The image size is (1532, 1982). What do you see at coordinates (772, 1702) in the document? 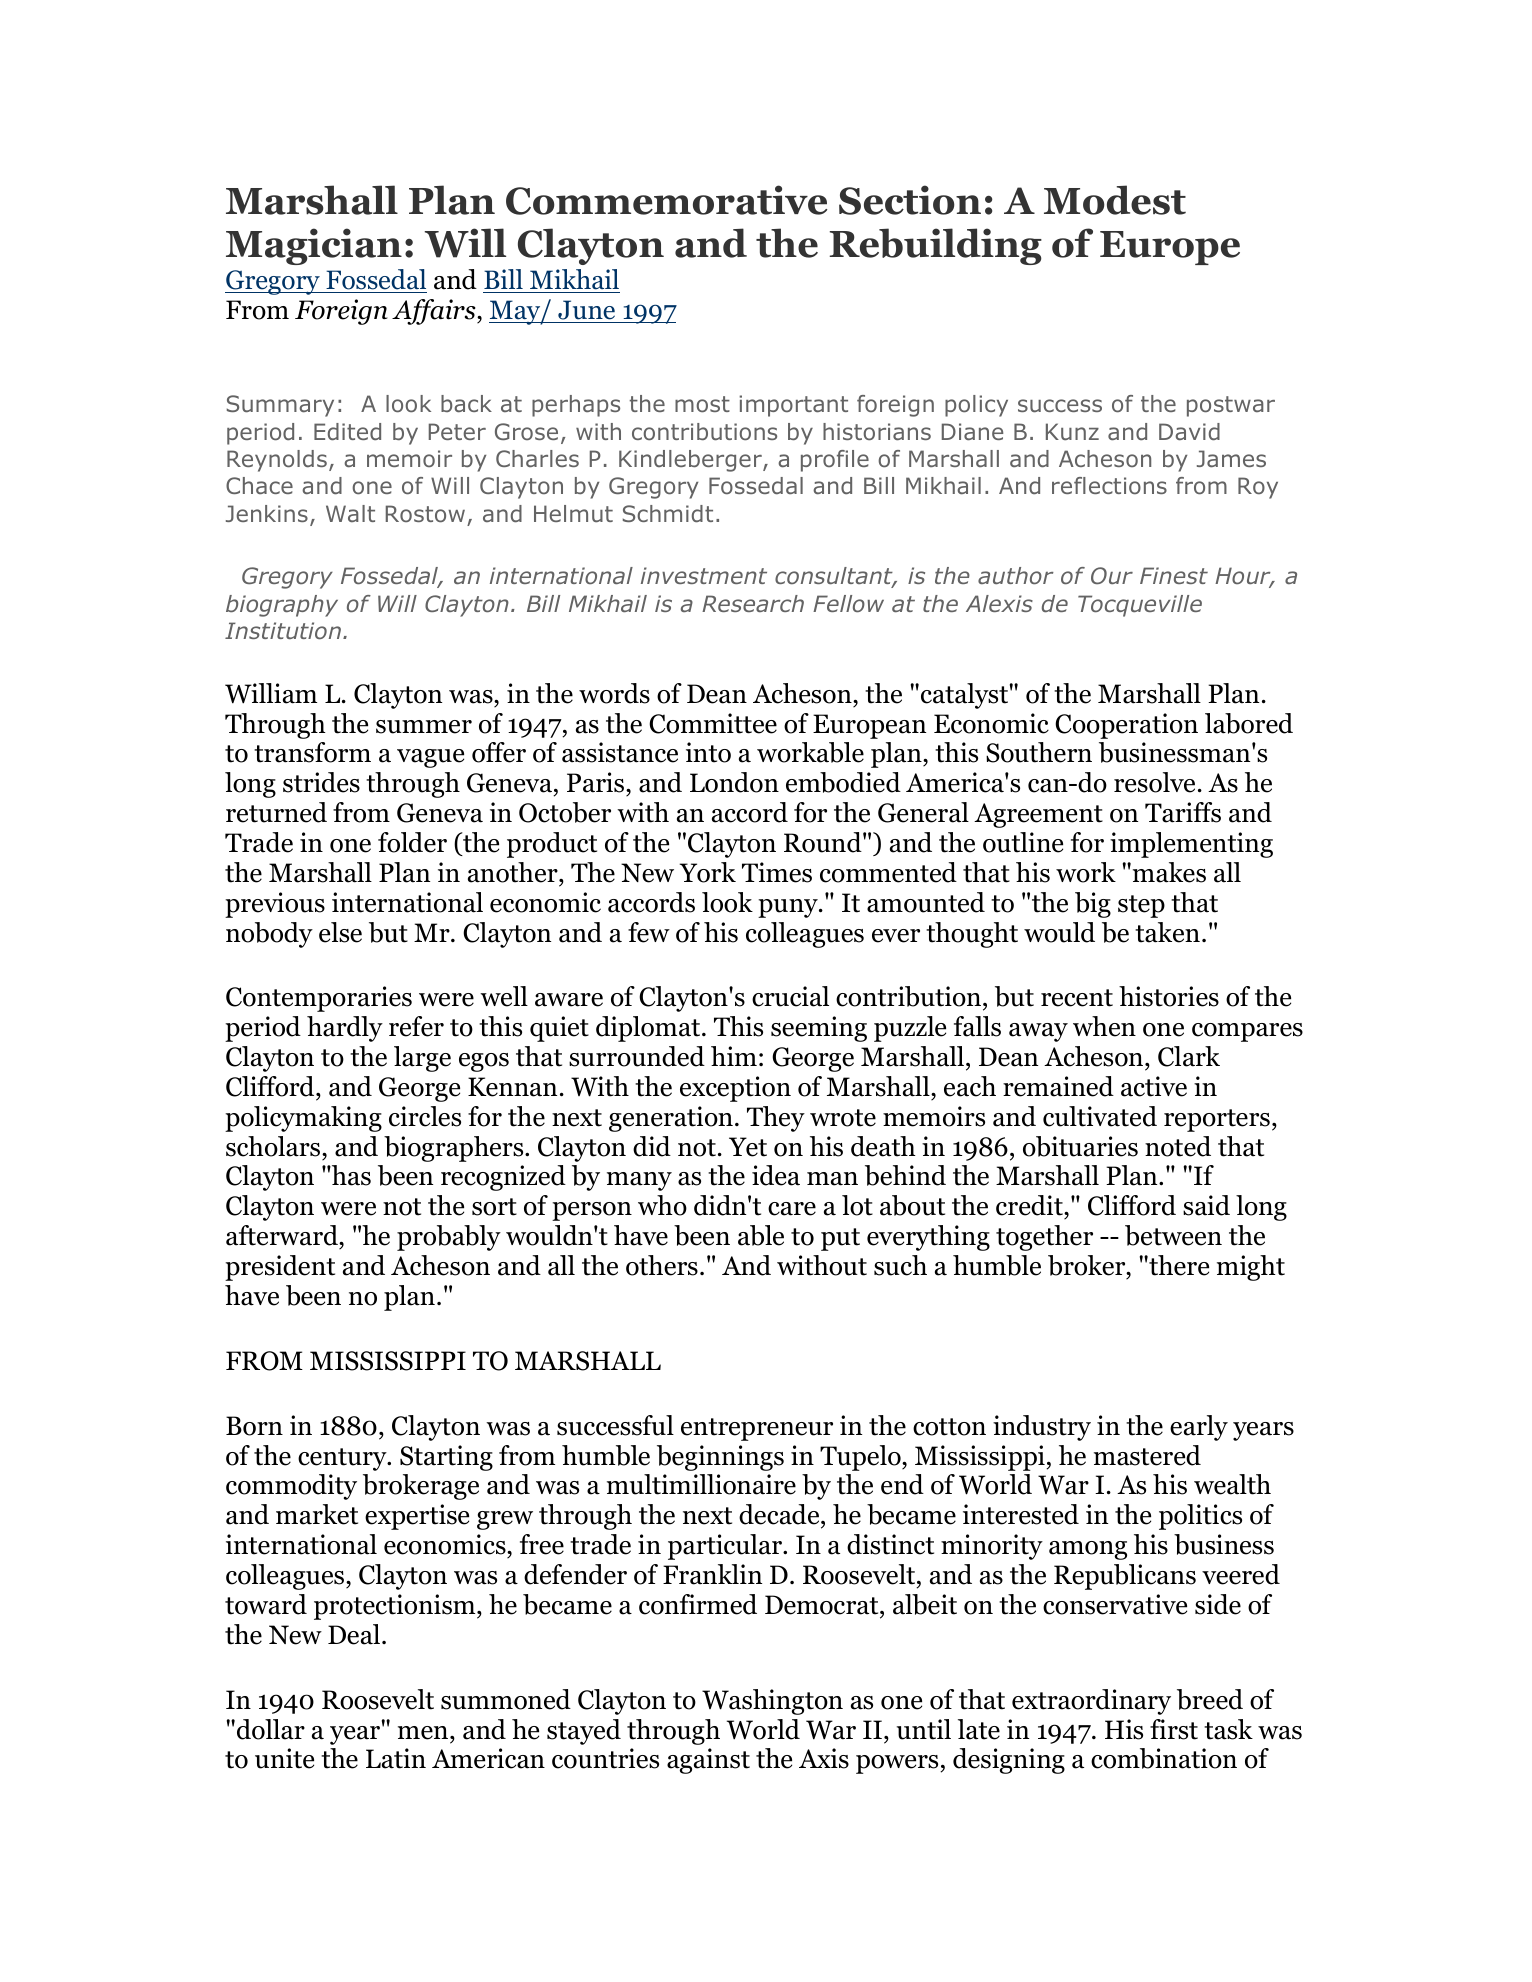
I see `Washington` at bounding box center [772, 1702].
